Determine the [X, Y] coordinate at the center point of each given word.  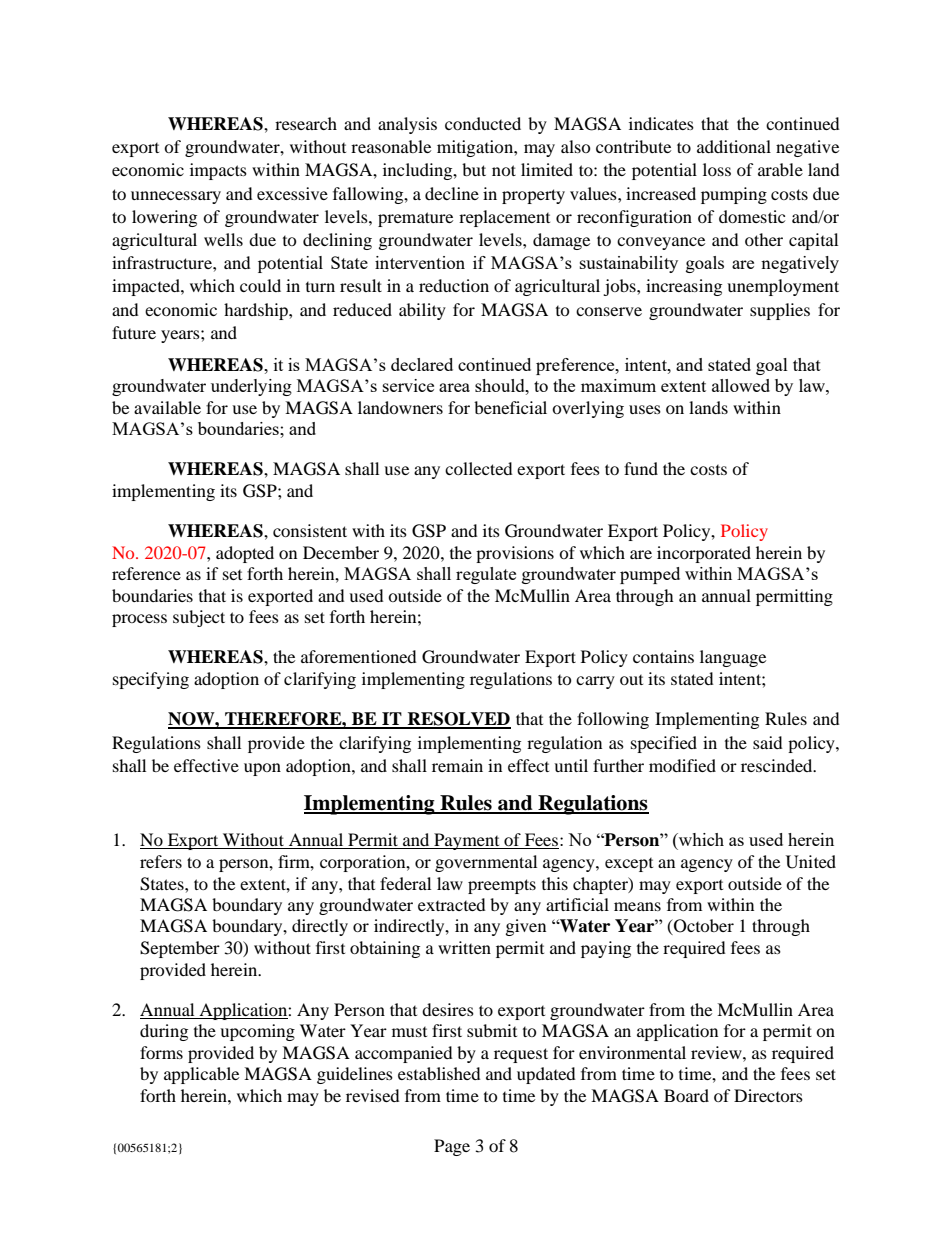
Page [452, 1147]
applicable [201, 1075]
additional [734, 146]
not [504, 170]
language [733, 658]
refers [161, 861]
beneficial [510, 407]
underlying [251, 387]
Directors [768, 1095]
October [703, 927]
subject [199, 618]
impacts [218, 171]
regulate [486, 575]
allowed [741, 385]
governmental [486, 863]
